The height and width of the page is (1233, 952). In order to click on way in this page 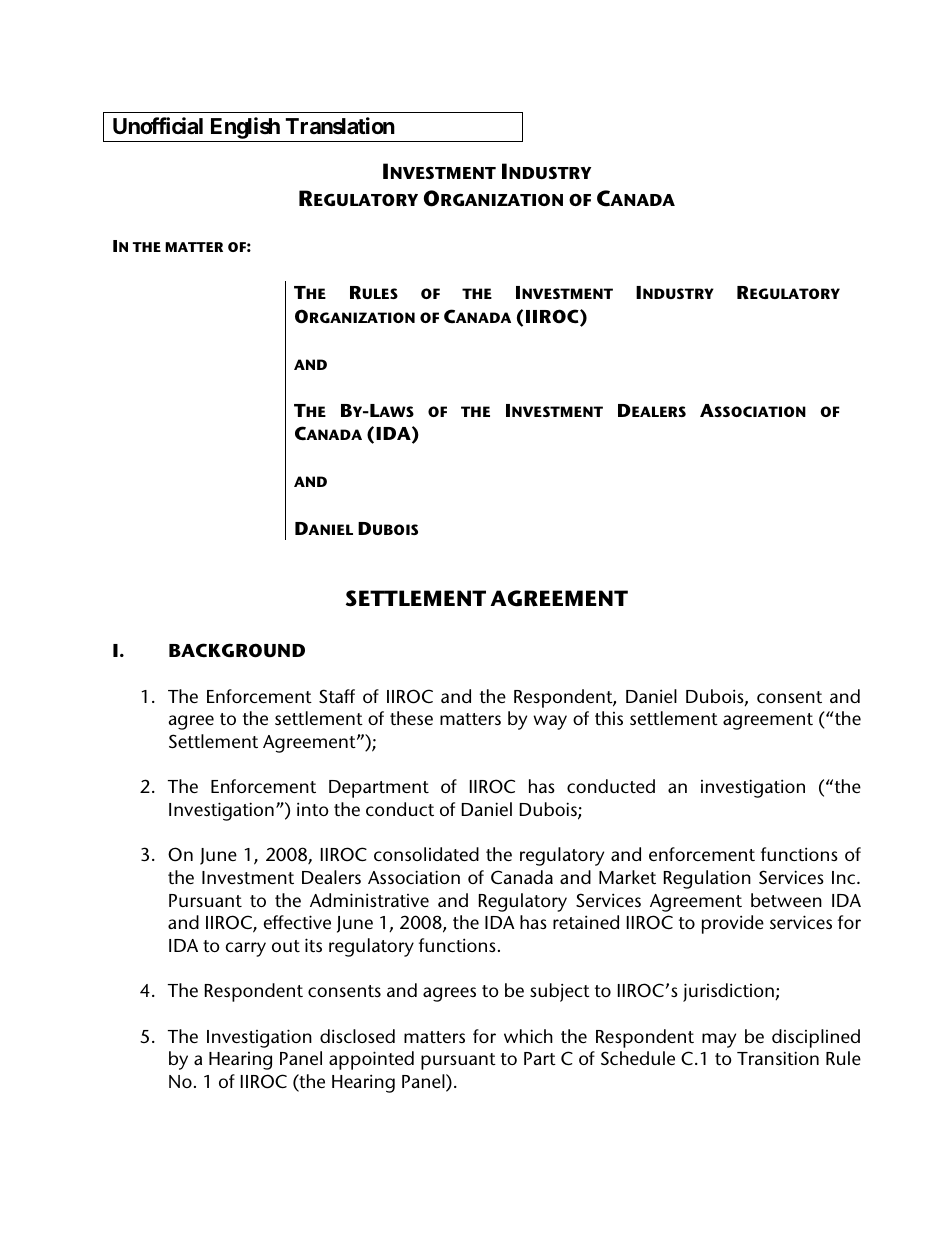, I will do `click(550, 722)`.
